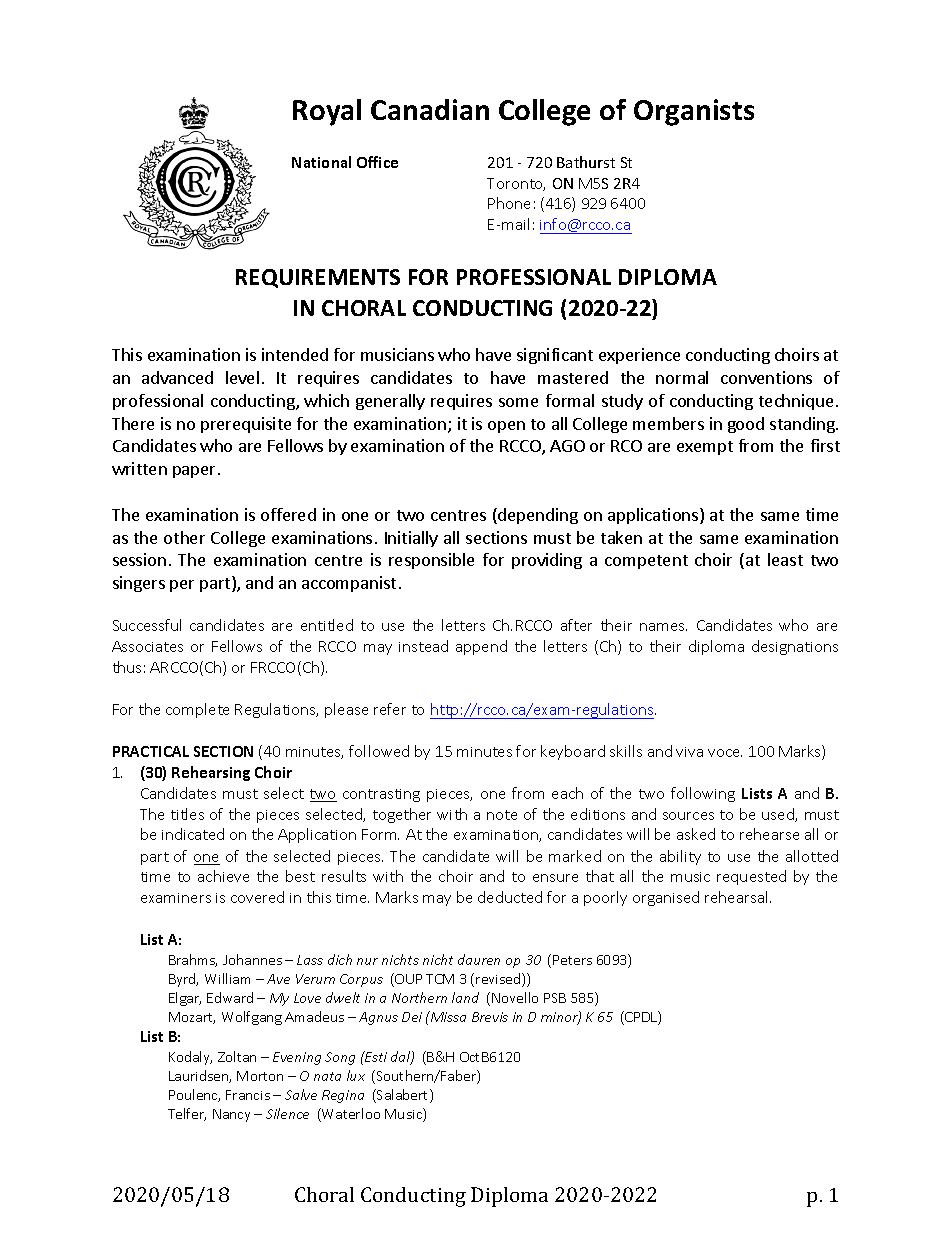 The image size is (952, 1233). Describe the element at coordinates (193, 834) in the document. I see `indicated` at that location.
